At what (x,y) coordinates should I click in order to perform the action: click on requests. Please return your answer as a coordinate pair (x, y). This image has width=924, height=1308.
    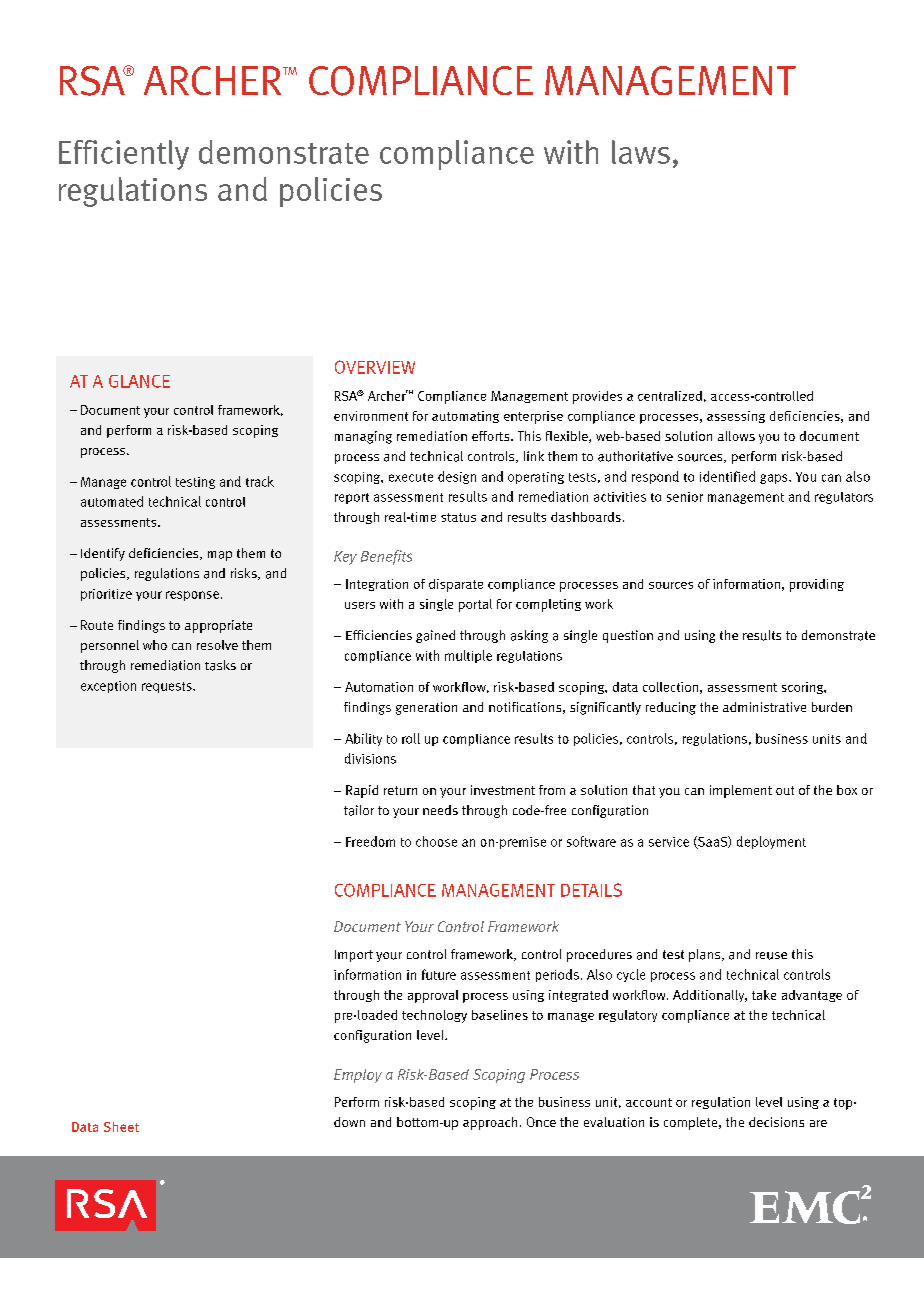
    Looking at the image, I should click on (168, 687).
